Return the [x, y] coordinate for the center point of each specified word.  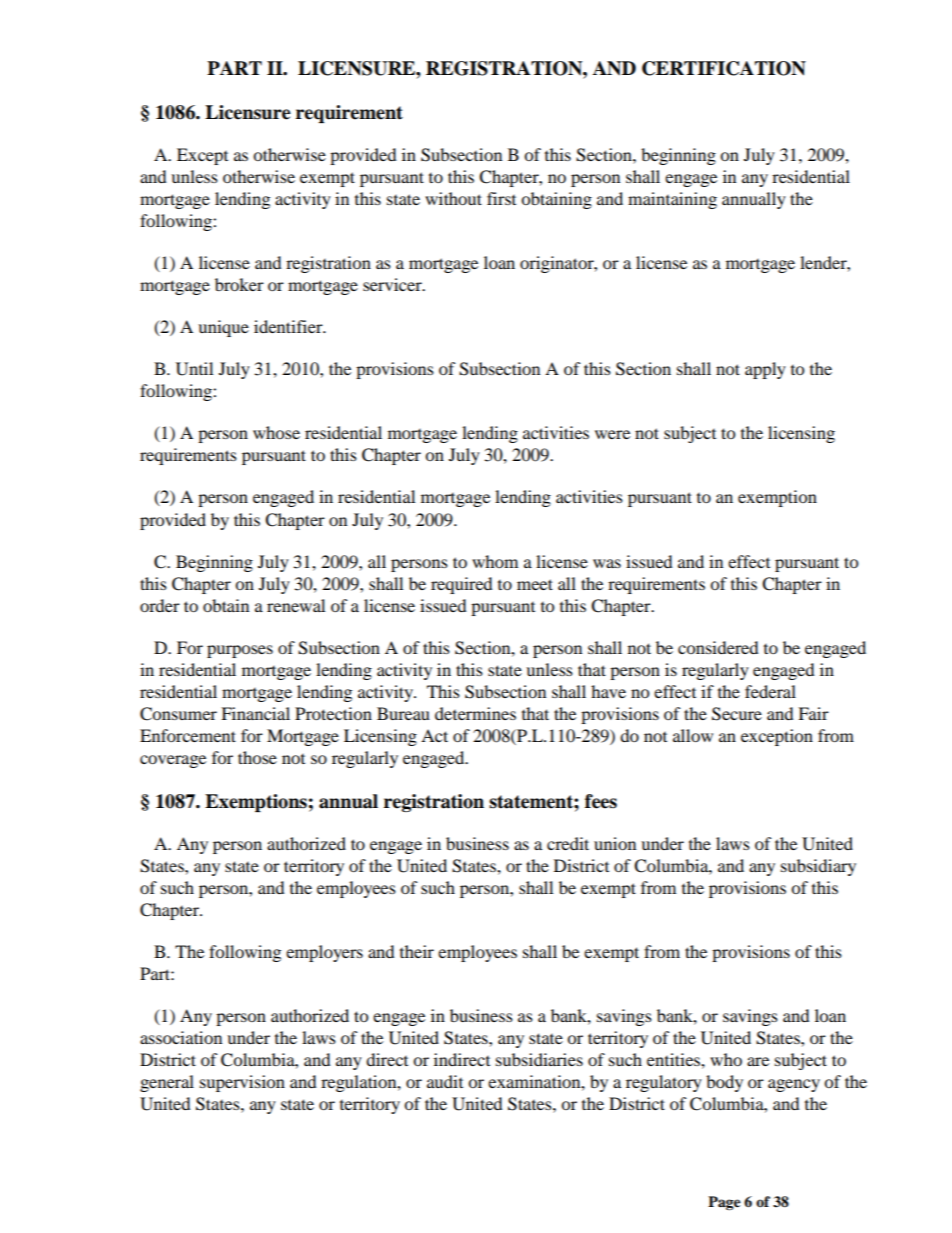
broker [239, 284]
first [501, 198]
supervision [242, 1083]
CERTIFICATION [724, 68]
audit [445, 1081]
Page [724, 1203]
